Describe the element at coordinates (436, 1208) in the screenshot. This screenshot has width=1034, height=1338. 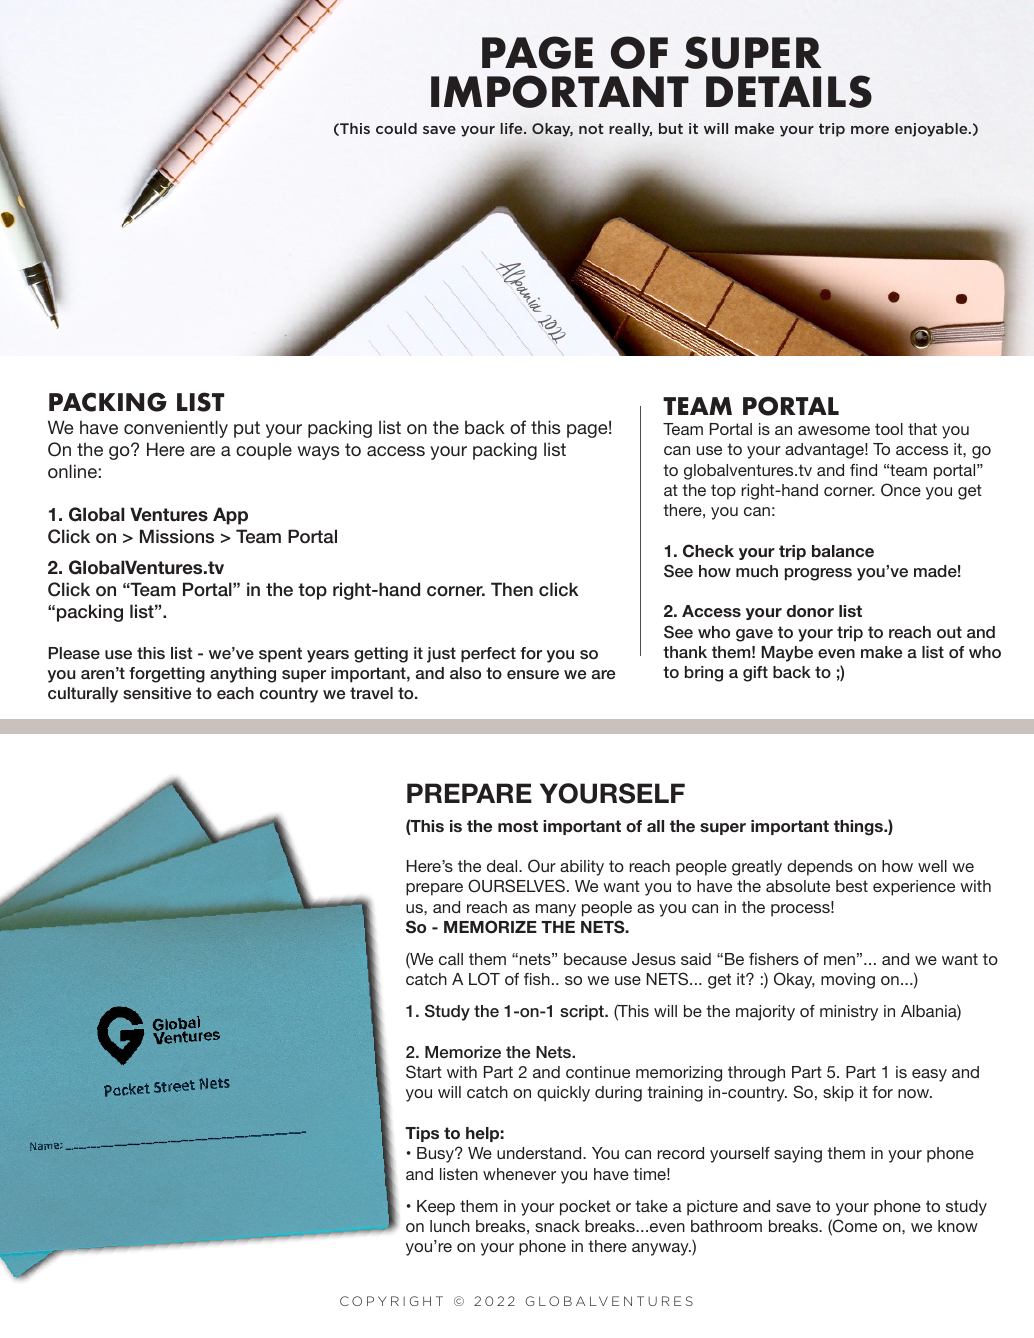
I see `Keep` at that location.
